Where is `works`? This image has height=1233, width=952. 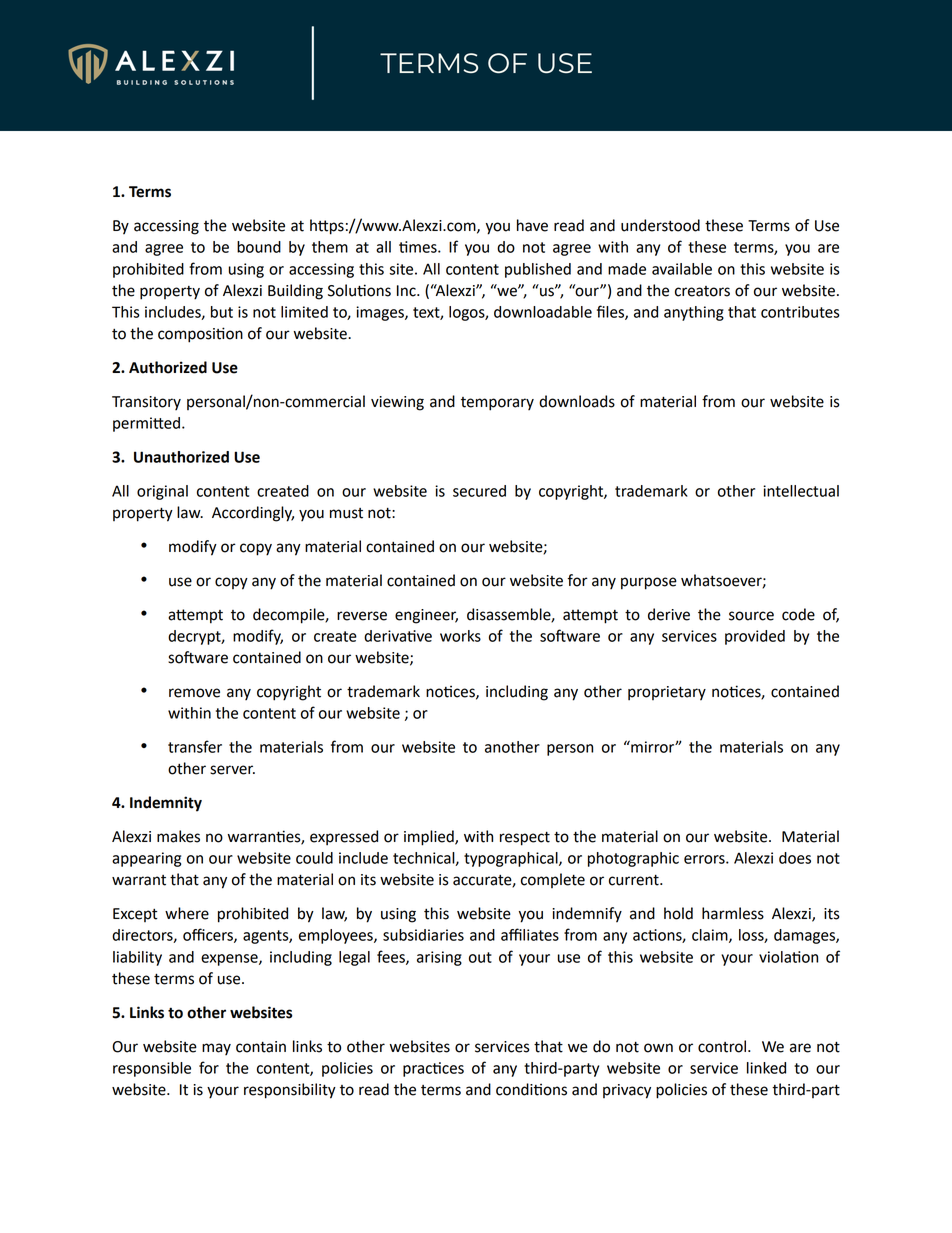 works is located at coordinates (460, 636).
